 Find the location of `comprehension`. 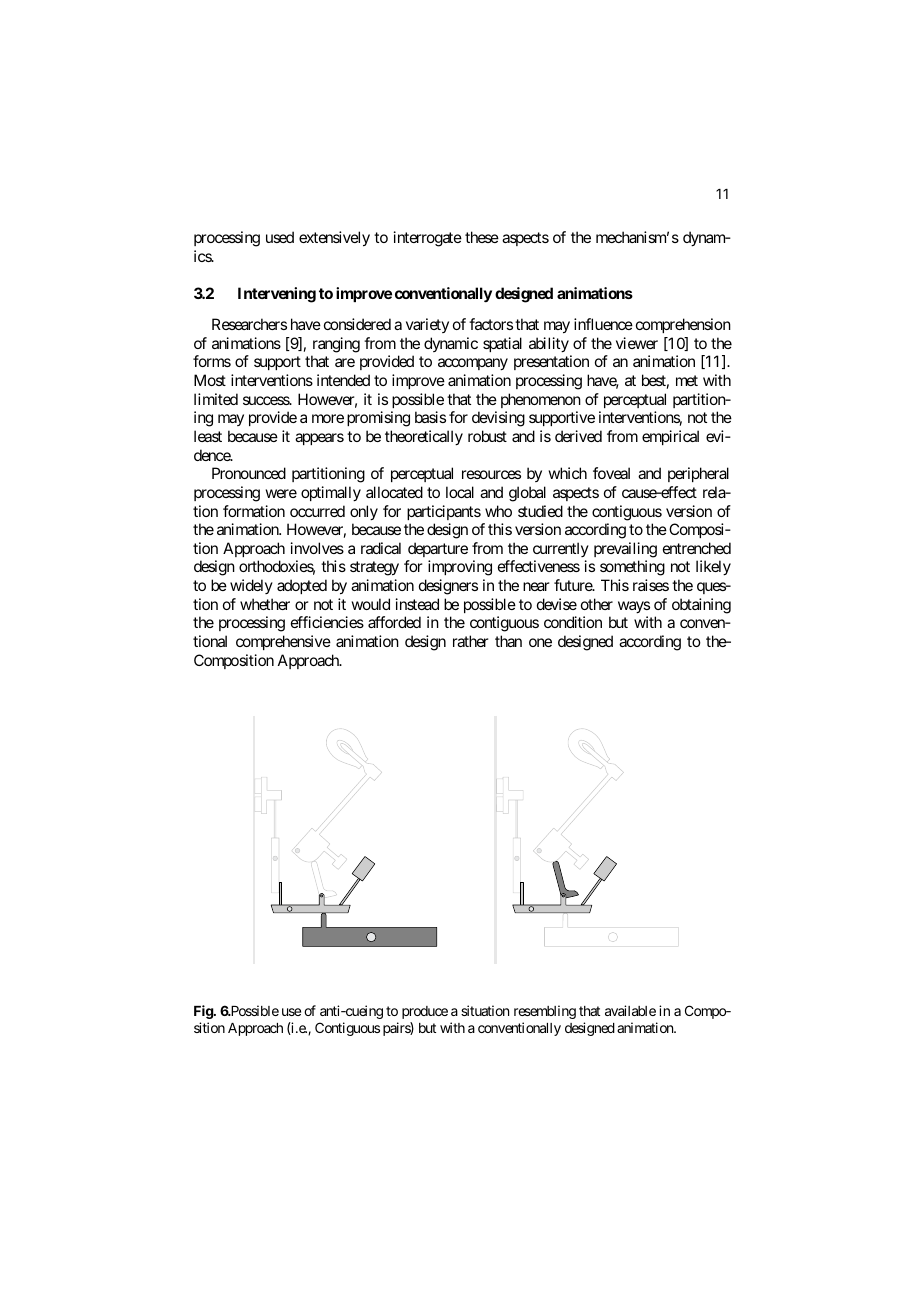

comprehension is located at coordinates (683, 325).
